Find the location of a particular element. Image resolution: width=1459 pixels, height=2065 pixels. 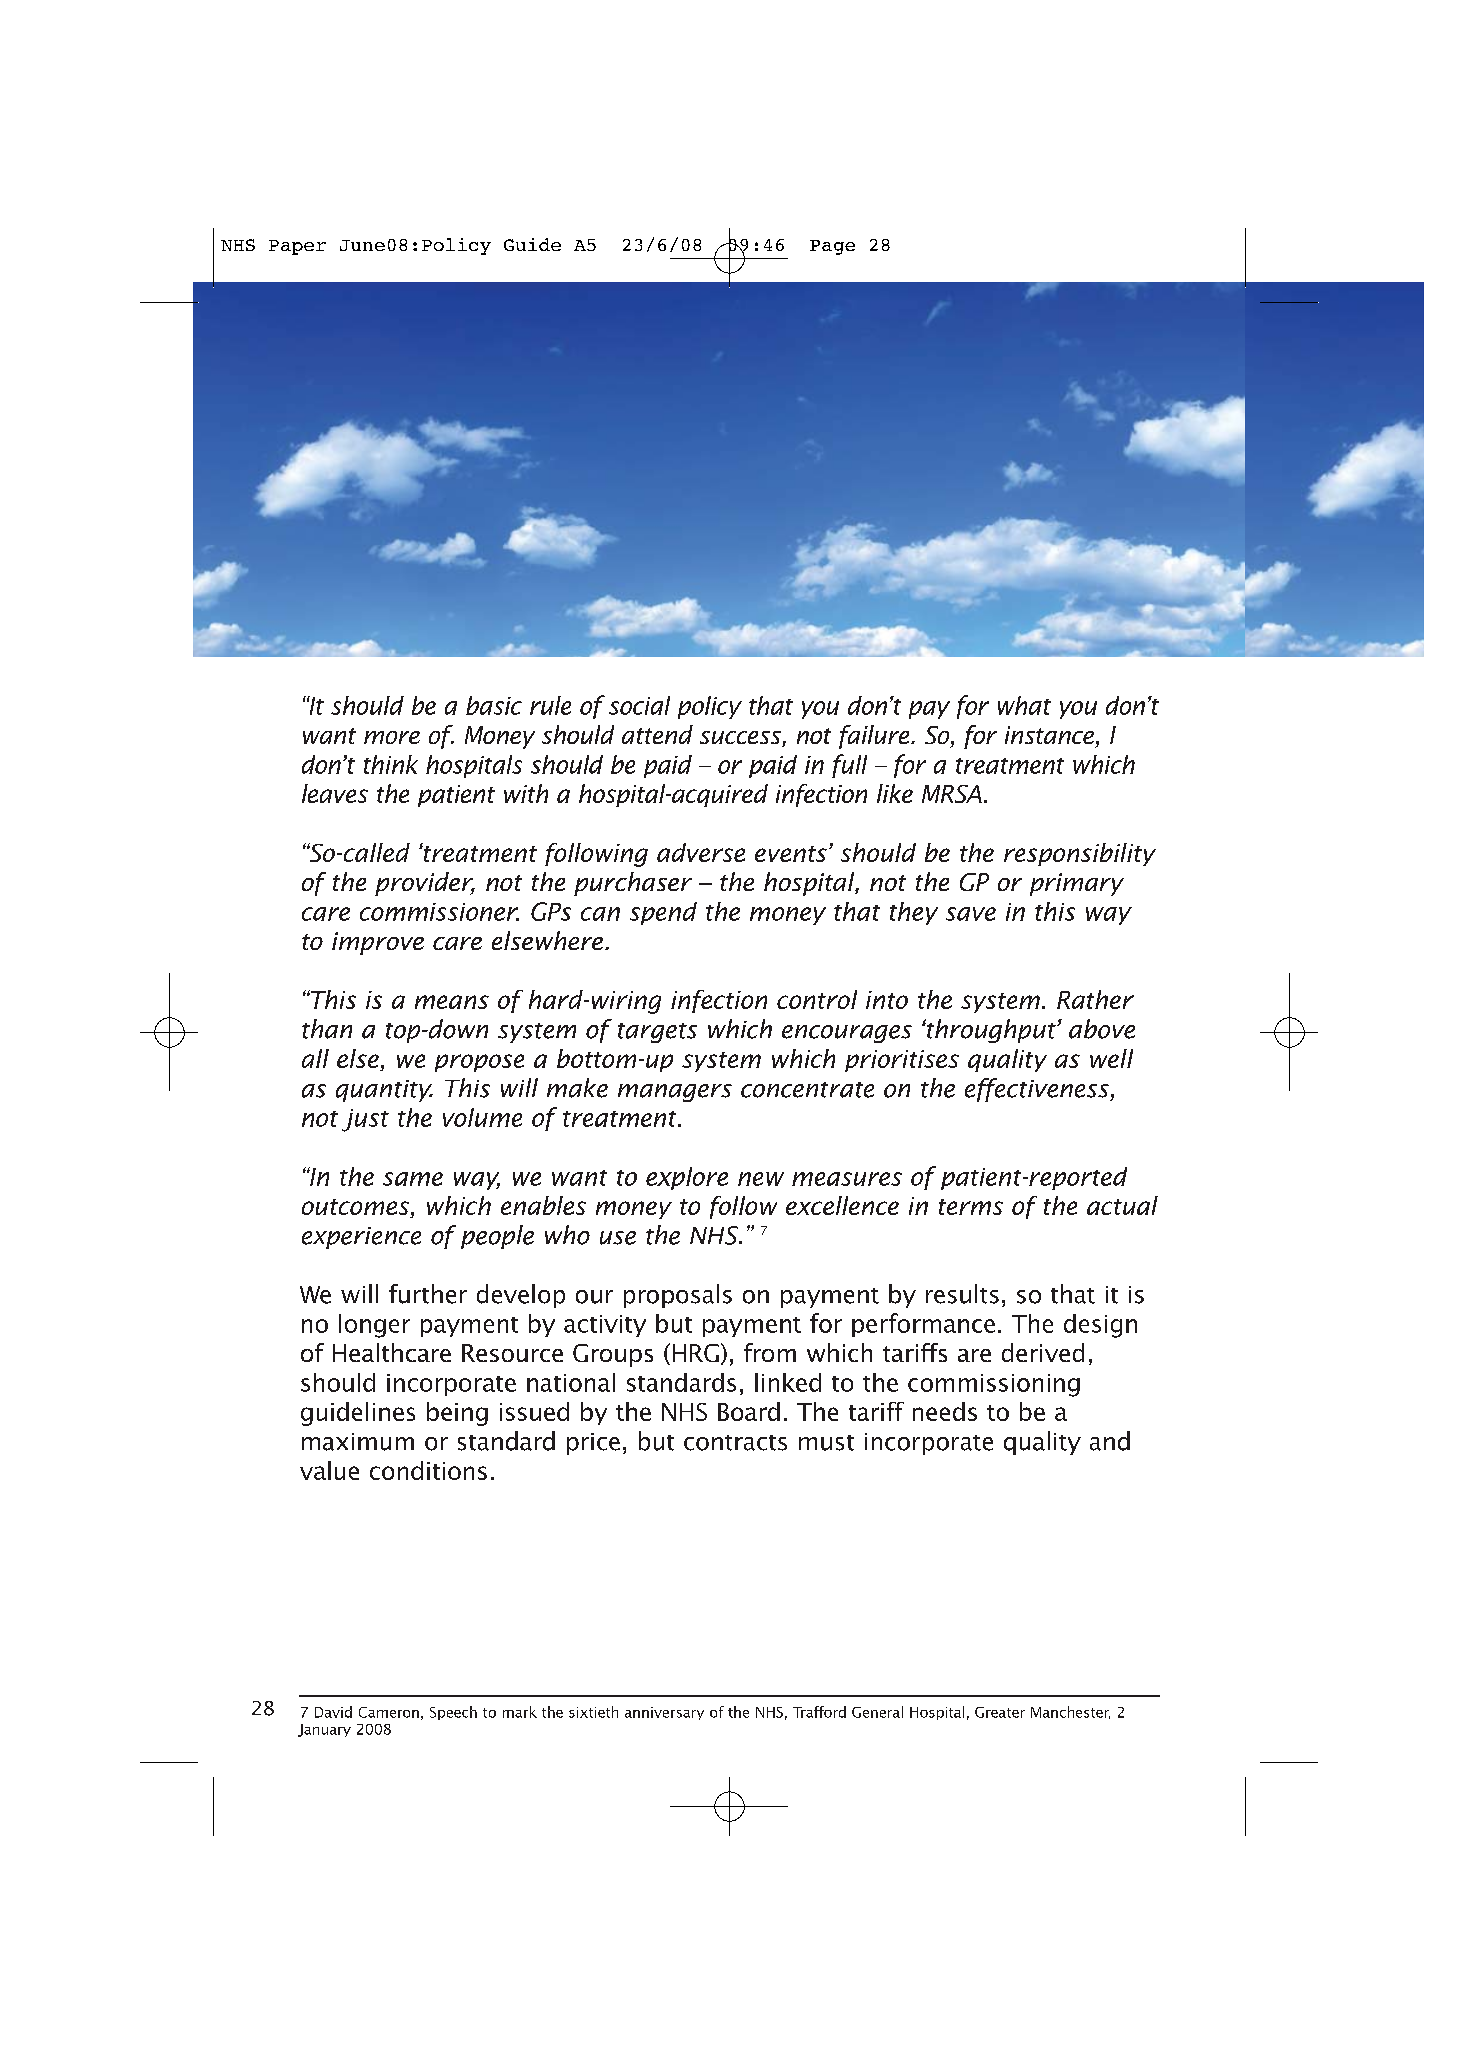

Paper is located at coordinates (297, 247).
